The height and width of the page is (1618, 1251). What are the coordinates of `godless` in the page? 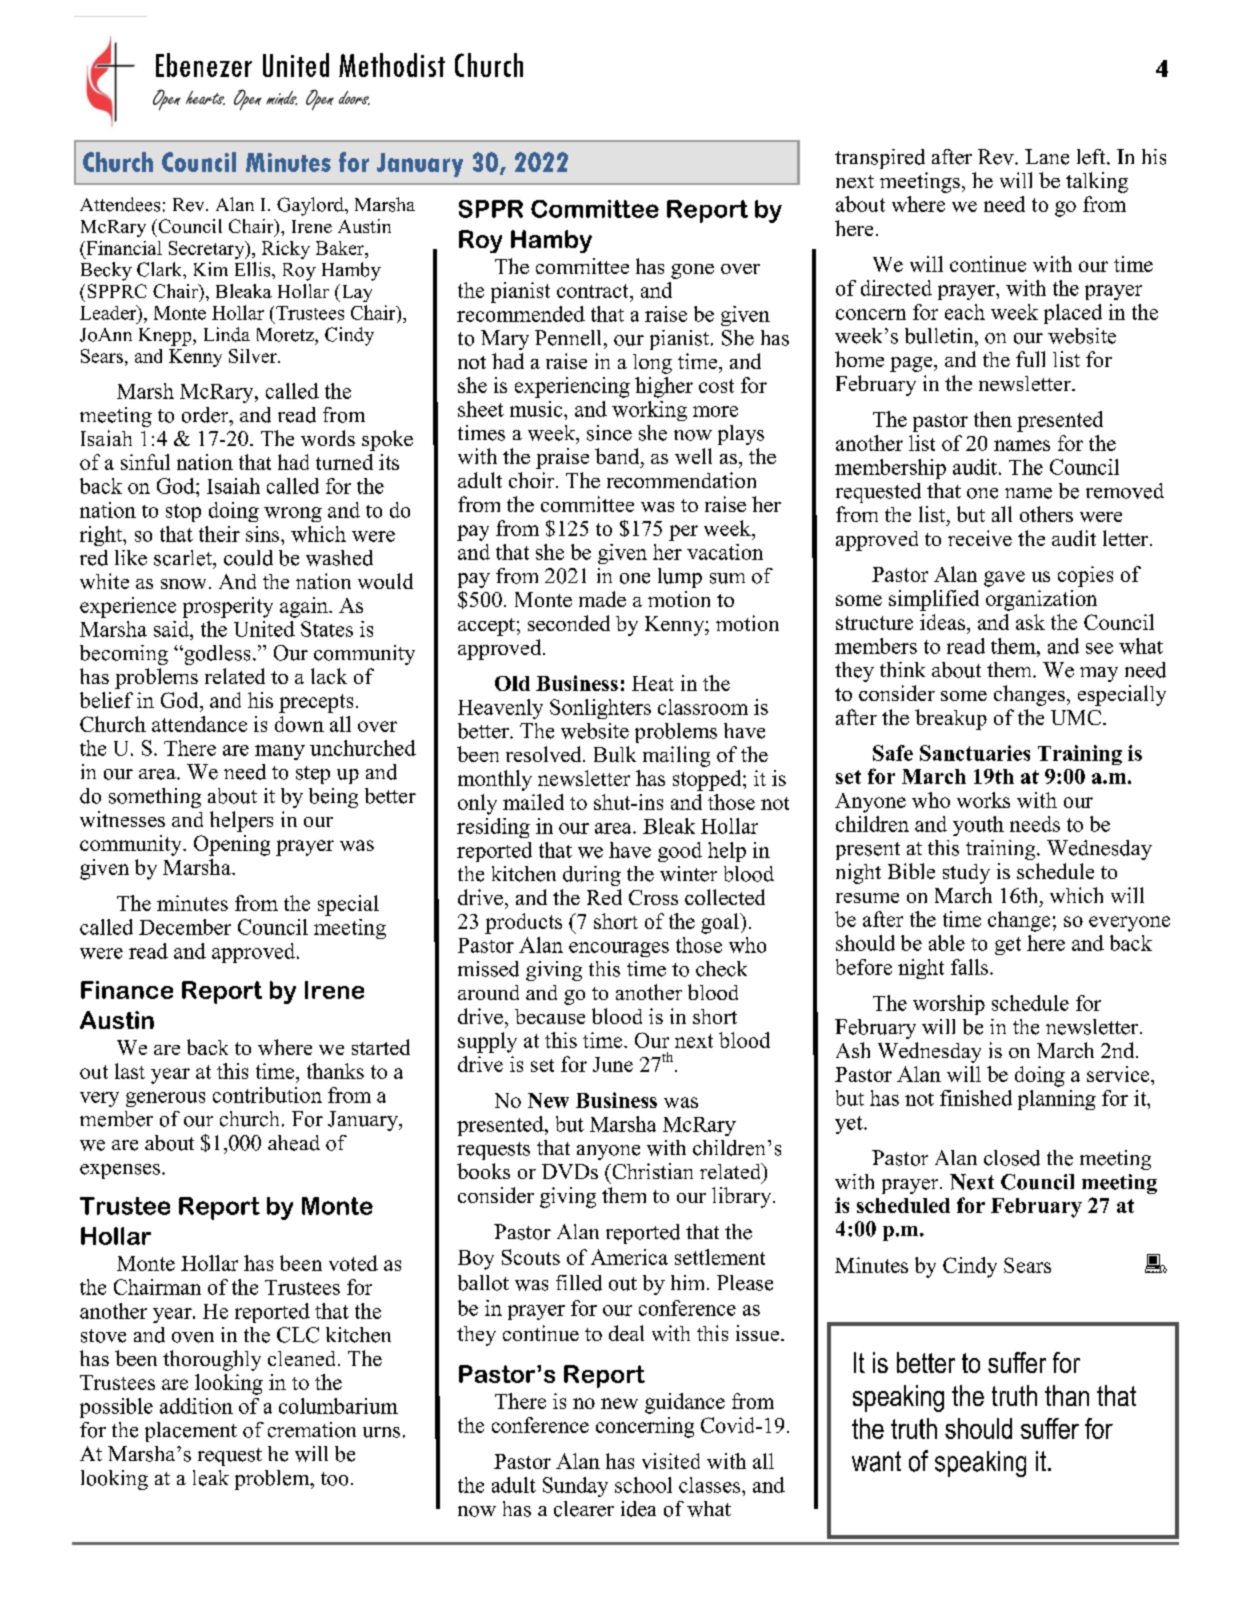 It's located at (216, 655).
